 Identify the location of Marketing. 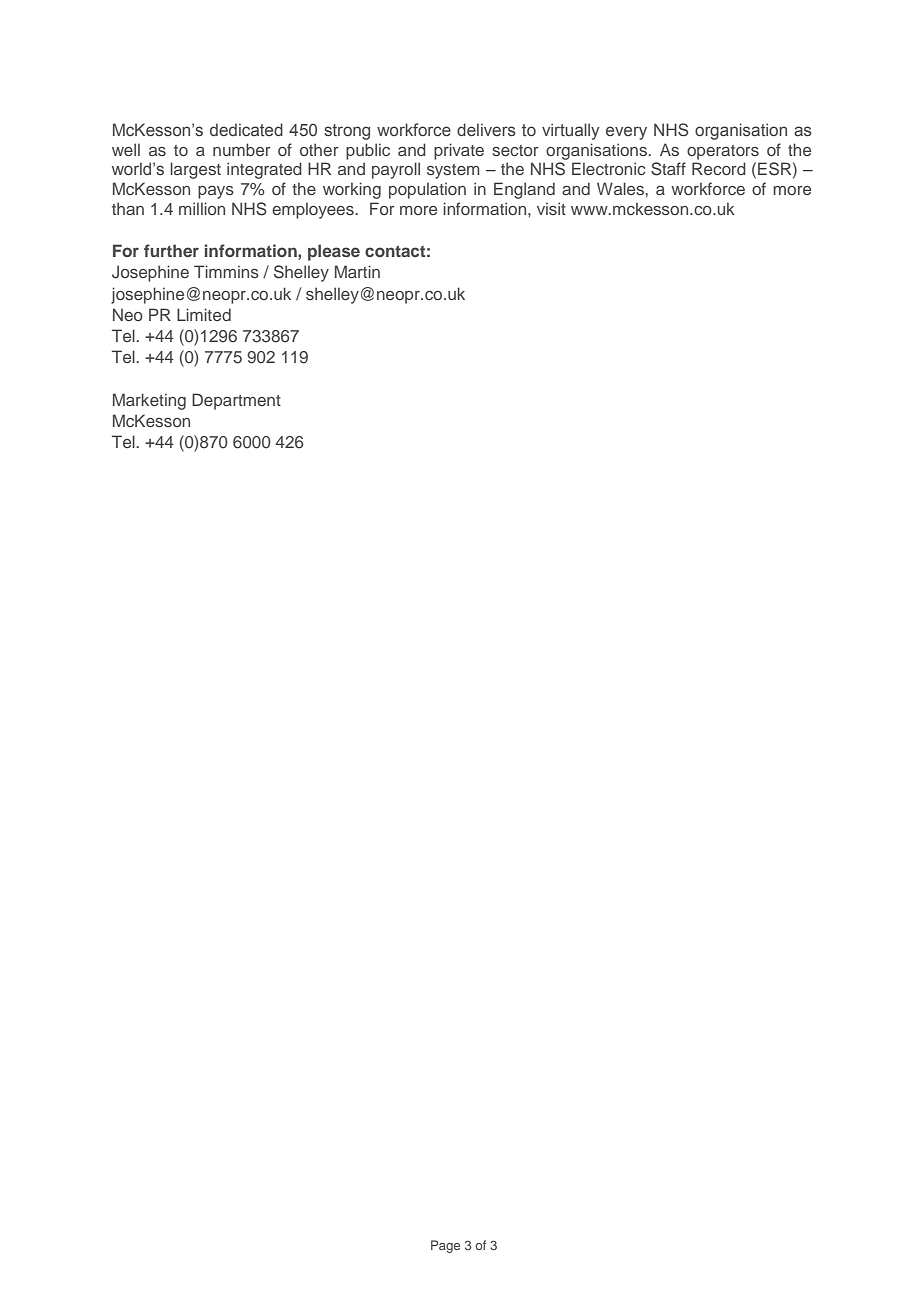
(149, 401).
